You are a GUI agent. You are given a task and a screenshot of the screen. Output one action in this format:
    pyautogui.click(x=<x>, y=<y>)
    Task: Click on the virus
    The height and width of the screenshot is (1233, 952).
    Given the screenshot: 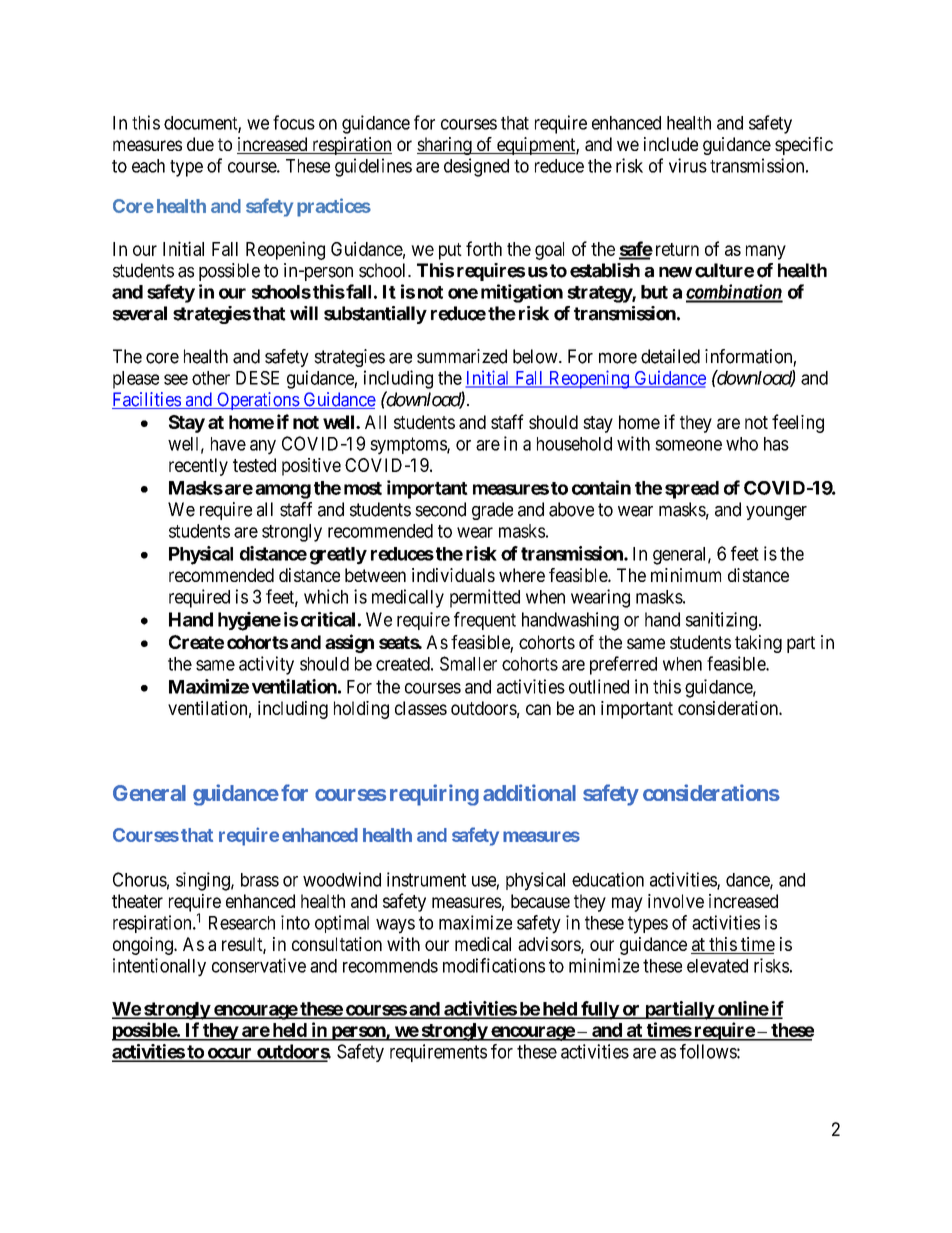 What is the action you would take?
    pyautogui.click(x=688, y=165)
